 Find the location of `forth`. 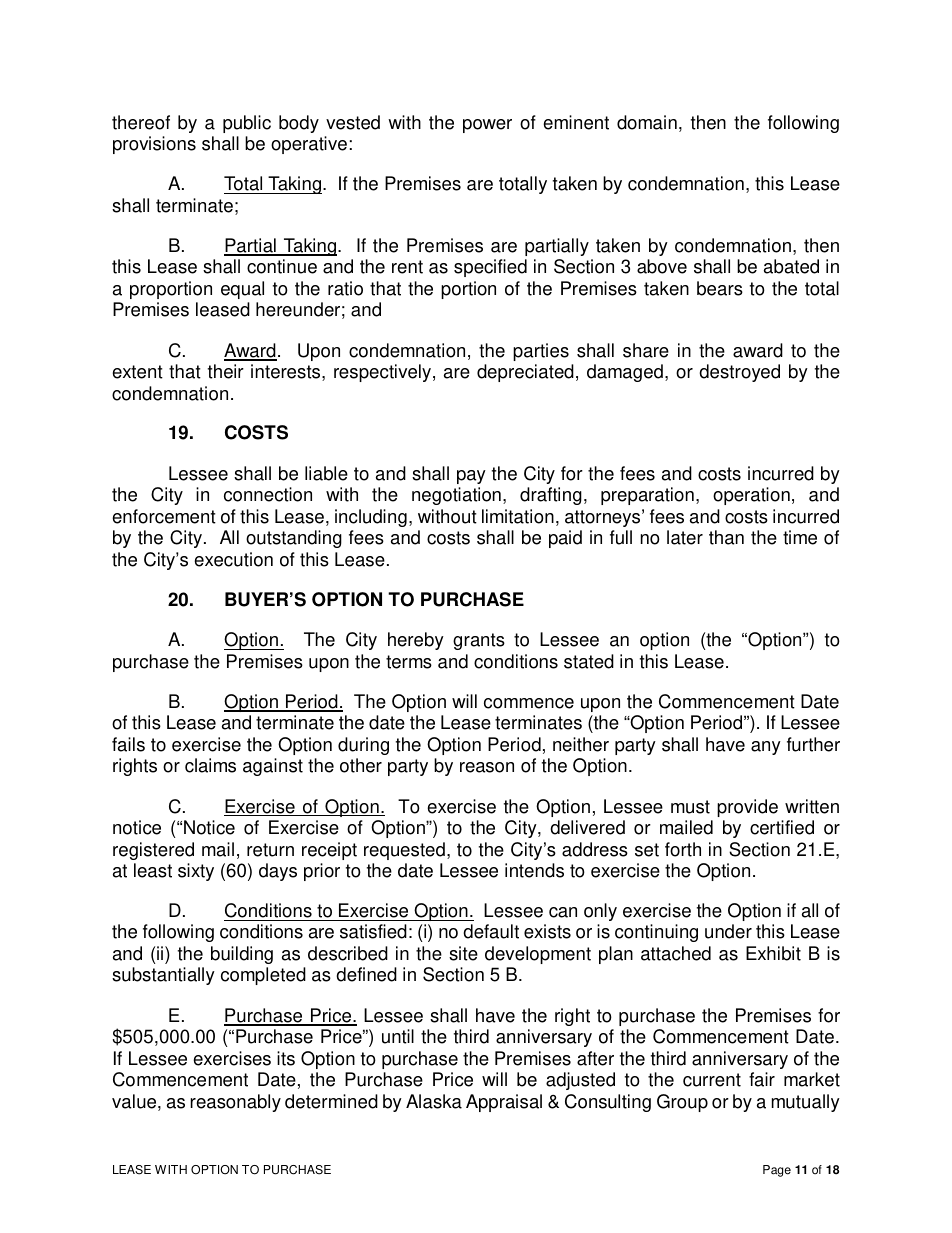

forth is located at coordinates (683, 849).
